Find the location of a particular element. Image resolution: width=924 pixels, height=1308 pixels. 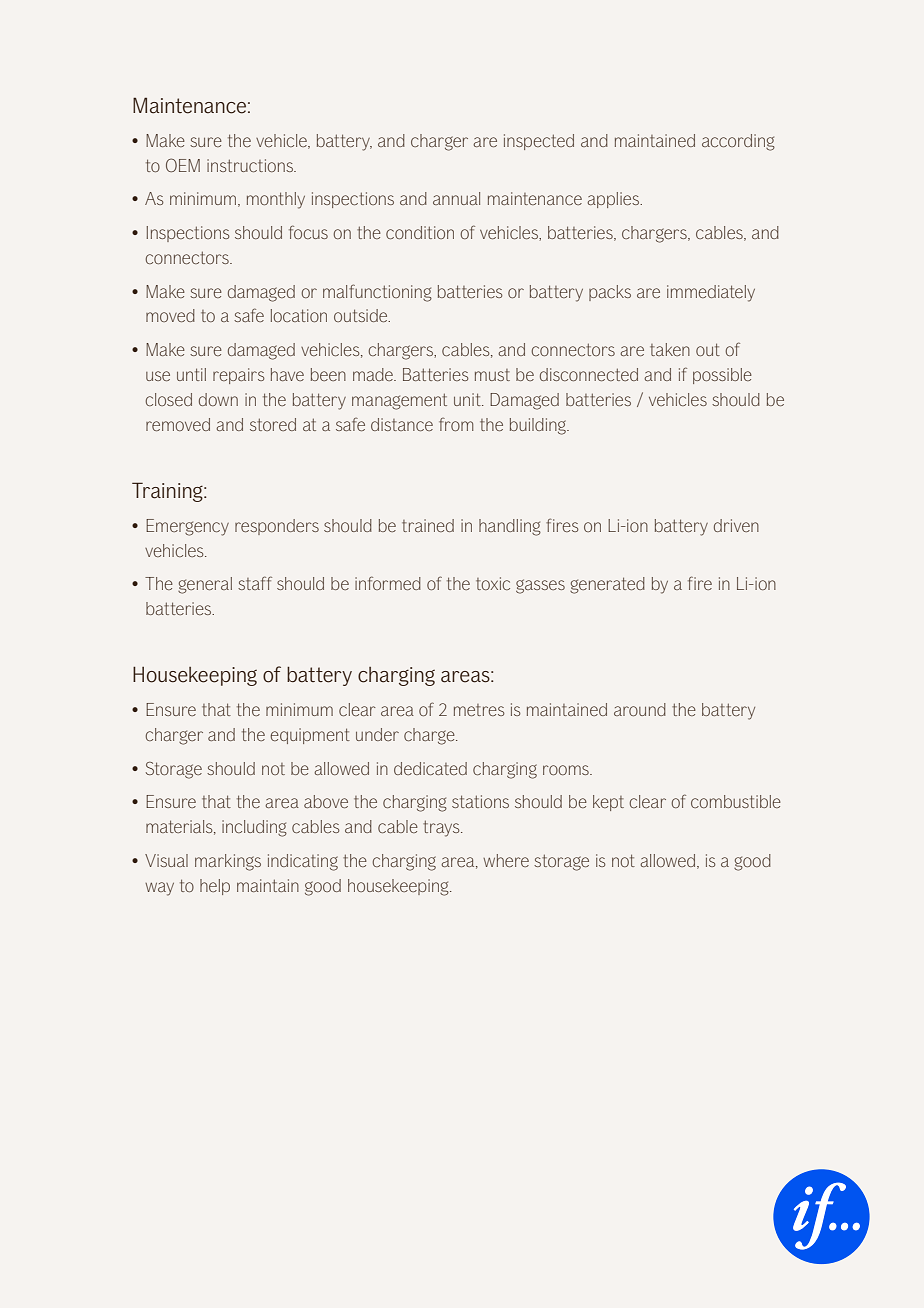

unit is located at coordinates (468, 399).
